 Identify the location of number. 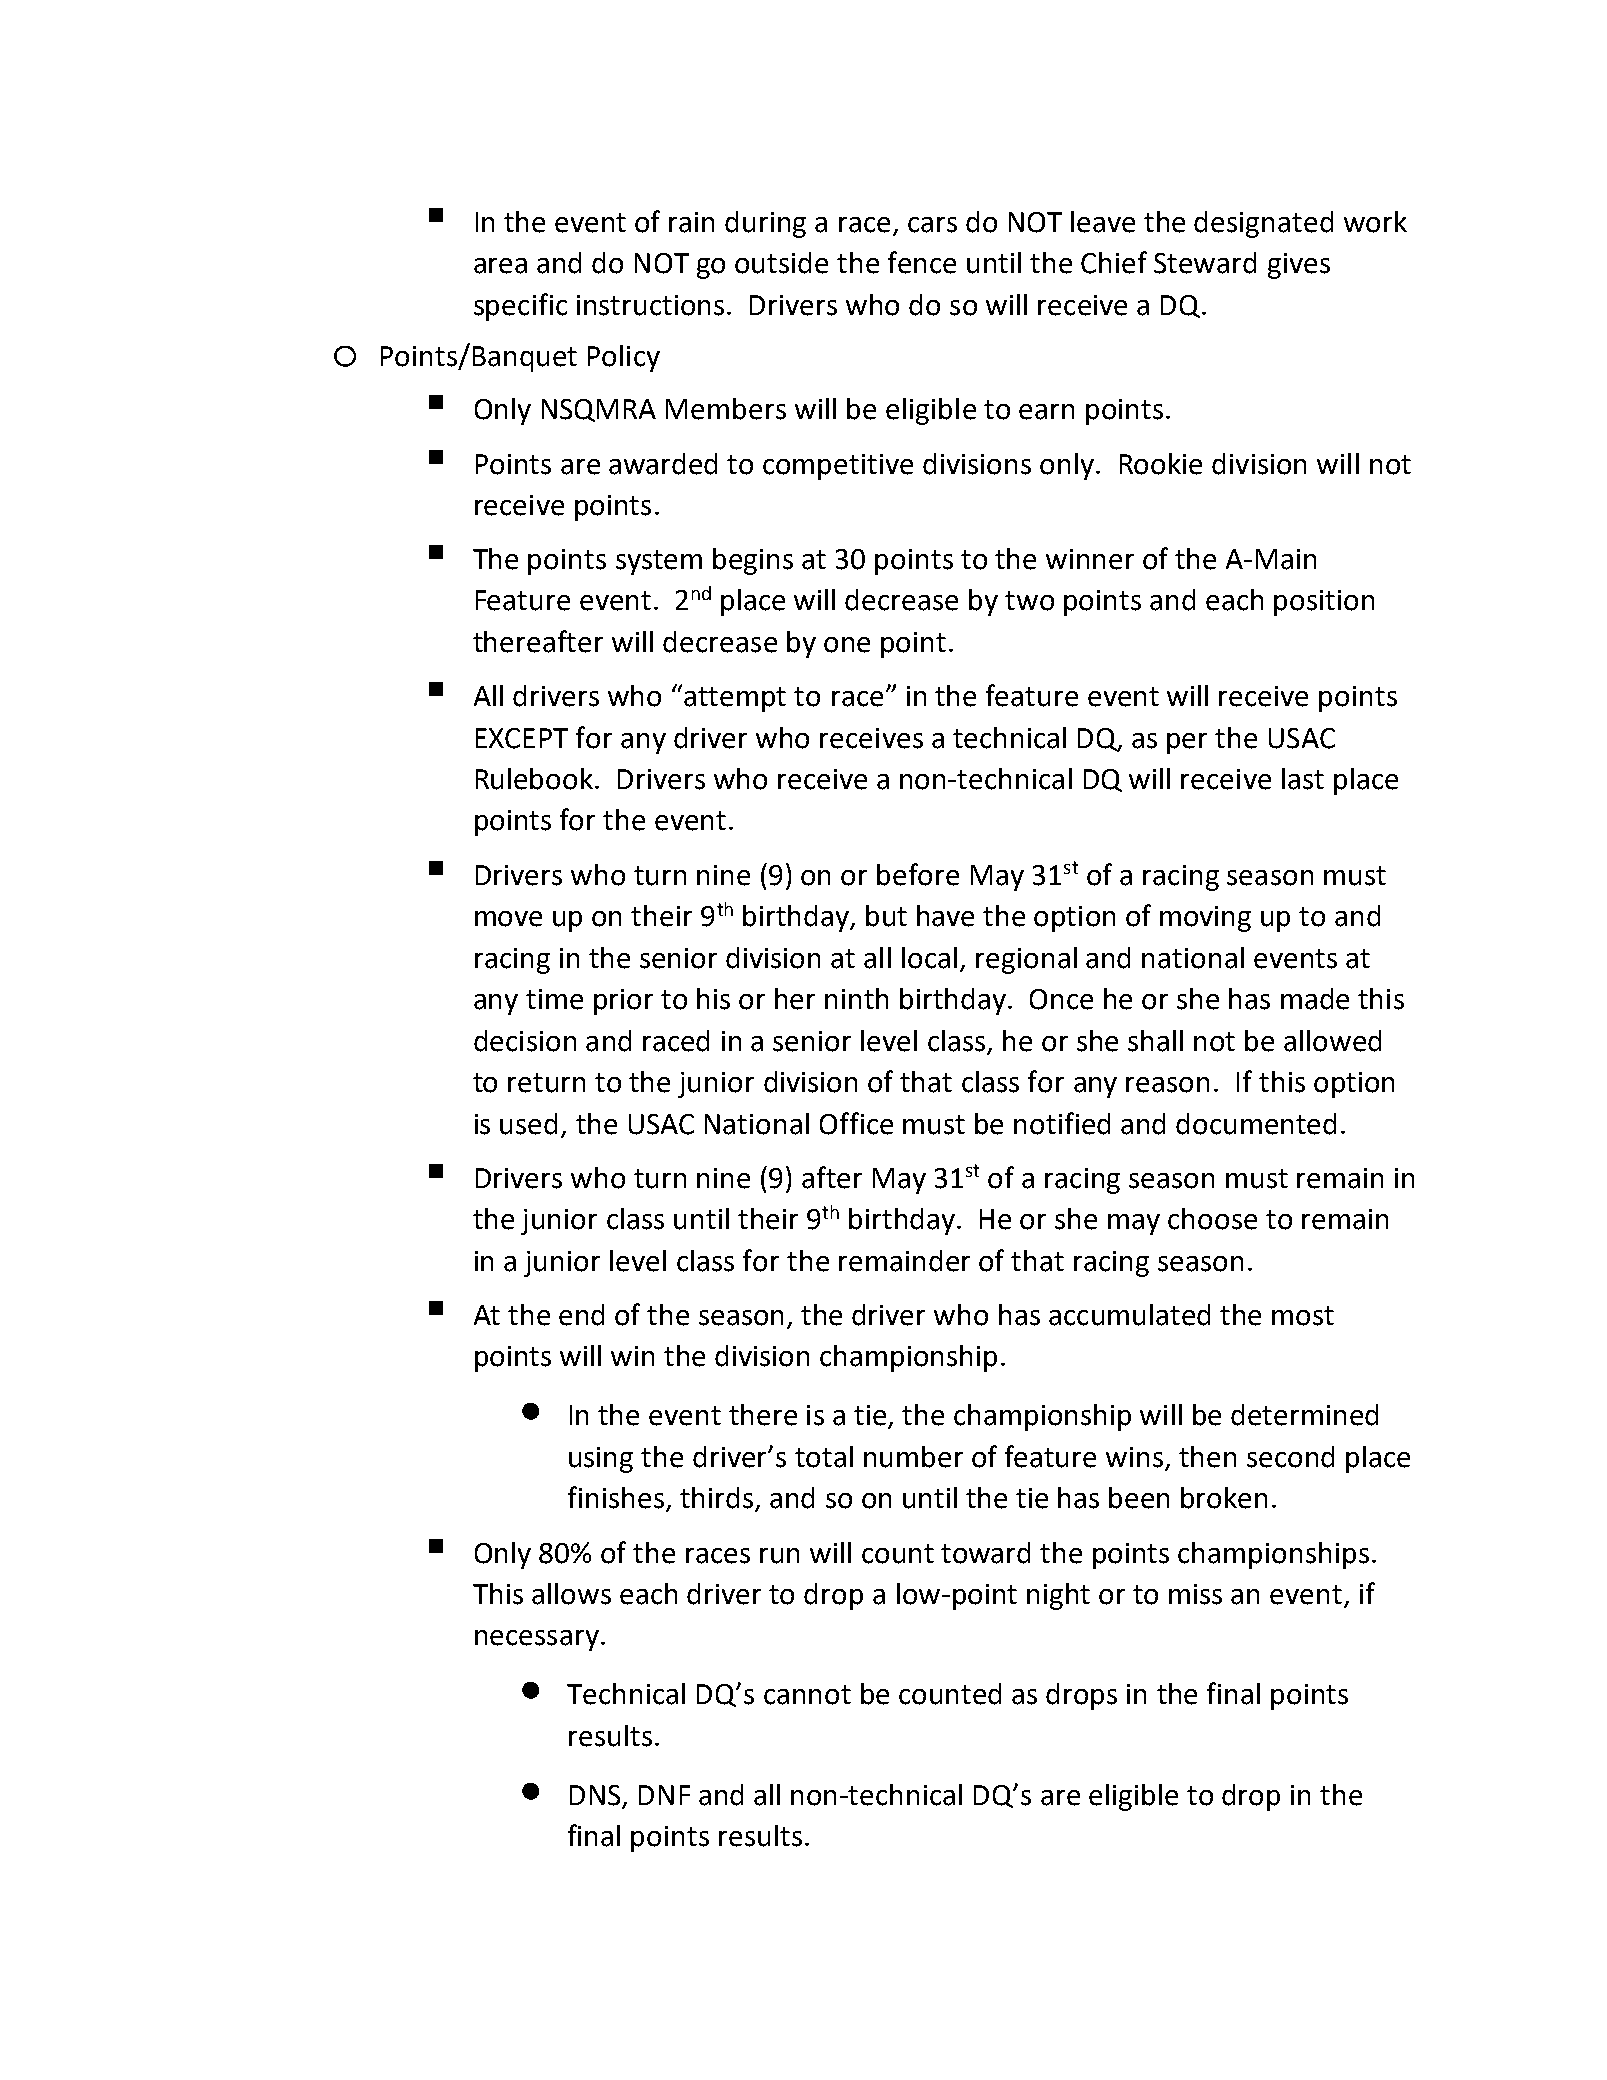
(913, 1457).
